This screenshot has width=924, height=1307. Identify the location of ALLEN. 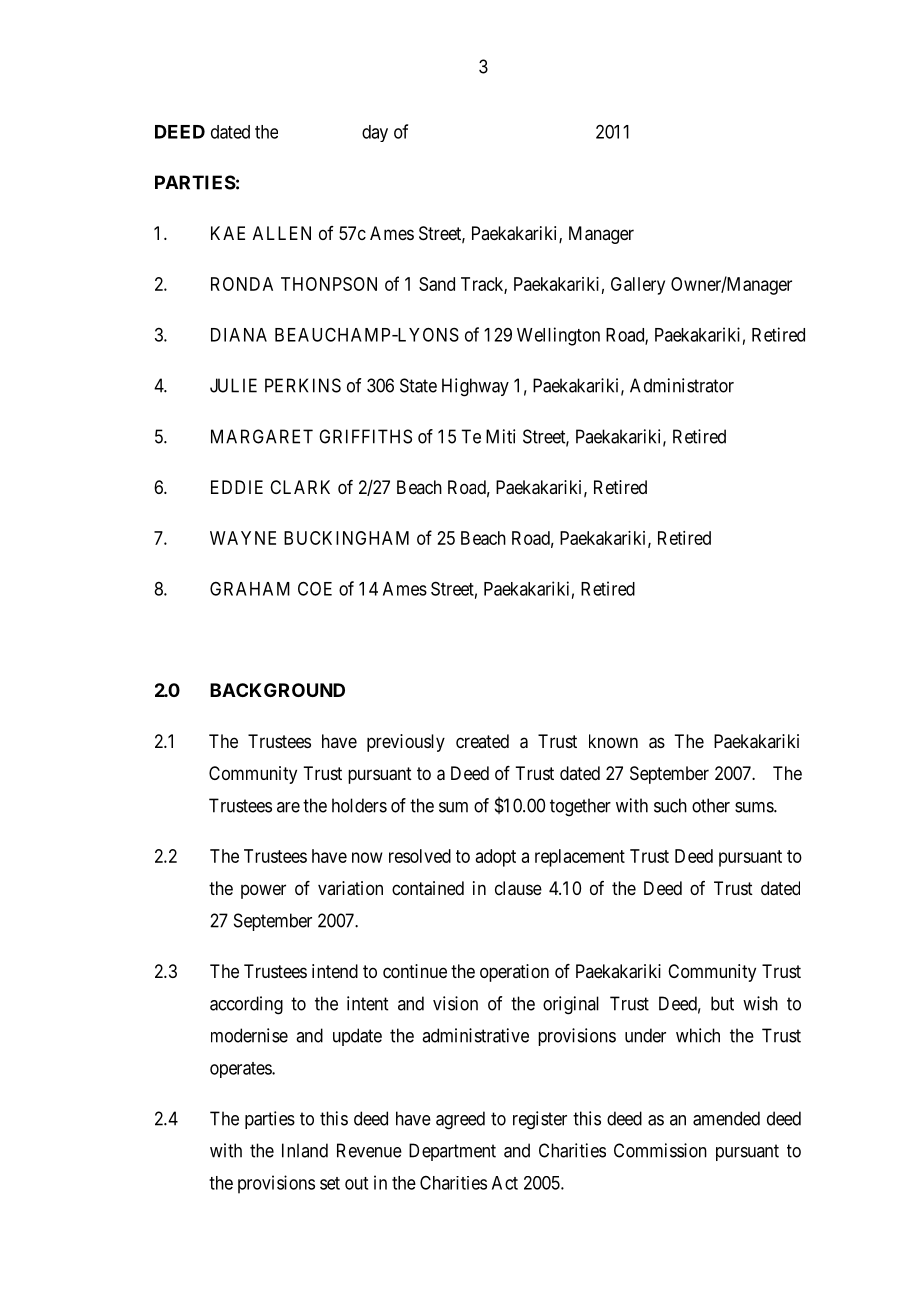
(282, 233).
